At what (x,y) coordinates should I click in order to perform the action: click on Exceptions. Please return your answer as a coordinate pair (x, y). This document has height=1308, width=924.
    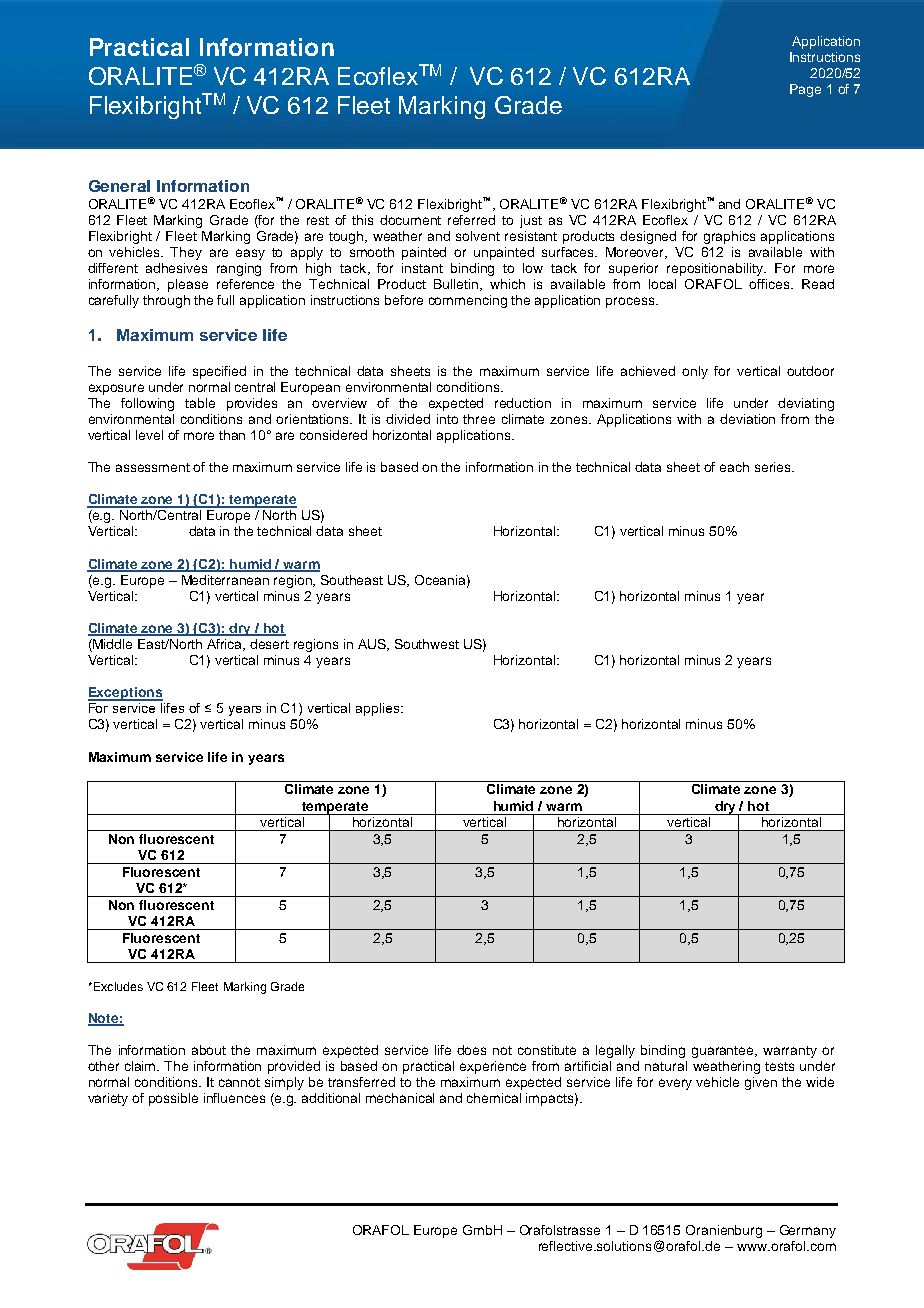
    Looking at the image, I should click on (125, 694).
